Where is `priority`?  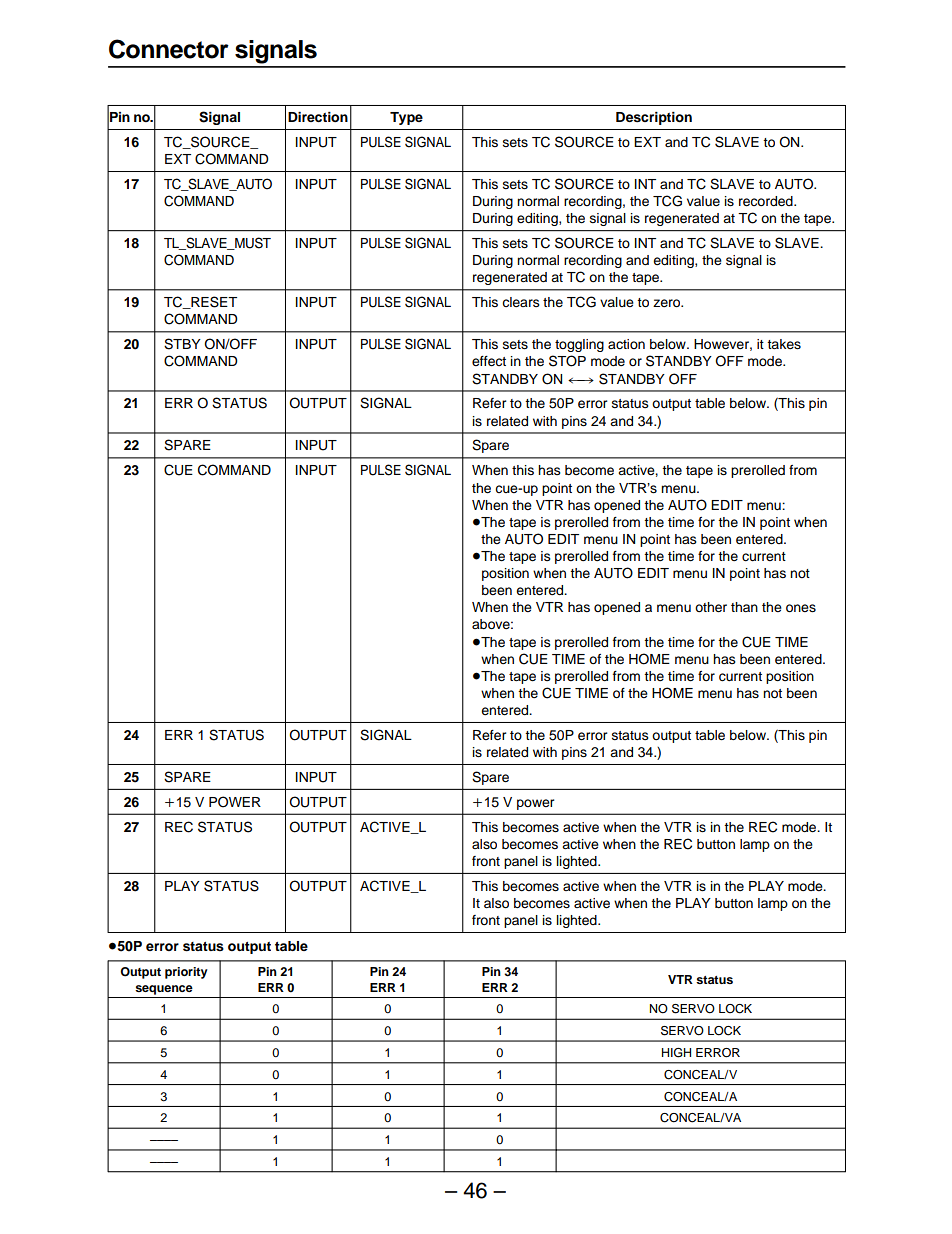 priority is located at coordinates (186, 973).
